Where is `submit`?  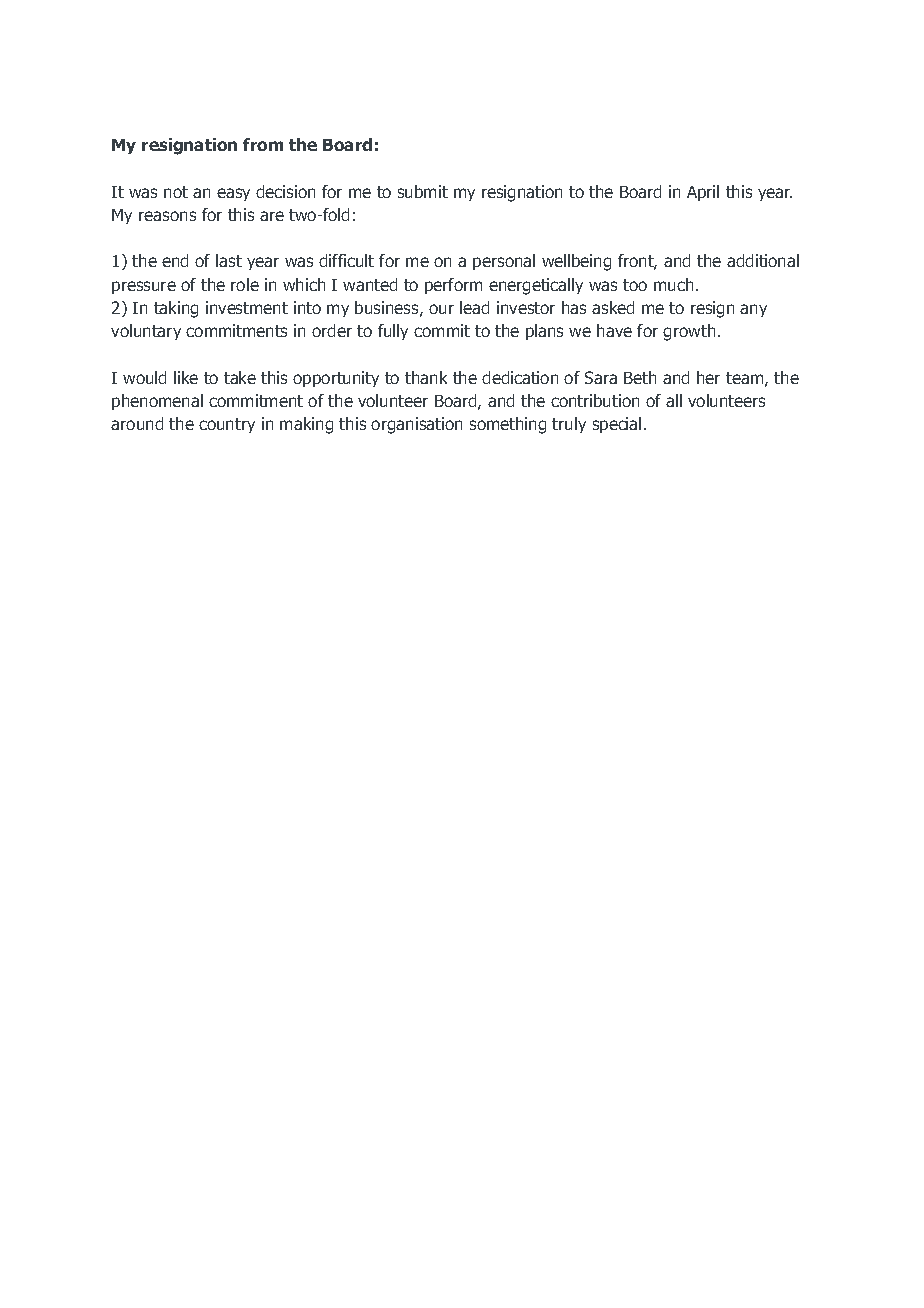
submit is located at coordinates (423, 191).
